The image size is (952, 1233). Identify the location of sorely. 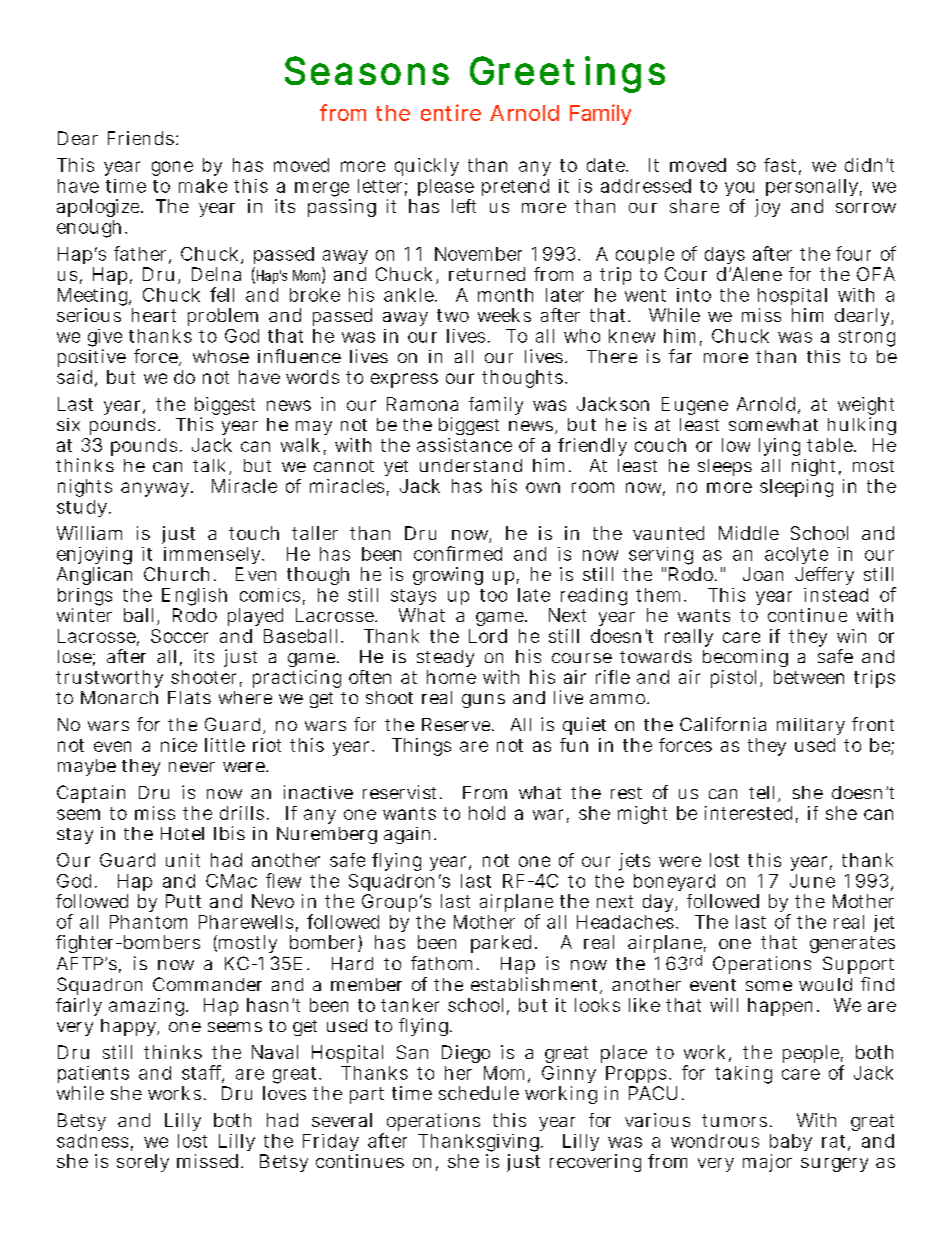
(143, 1163).
